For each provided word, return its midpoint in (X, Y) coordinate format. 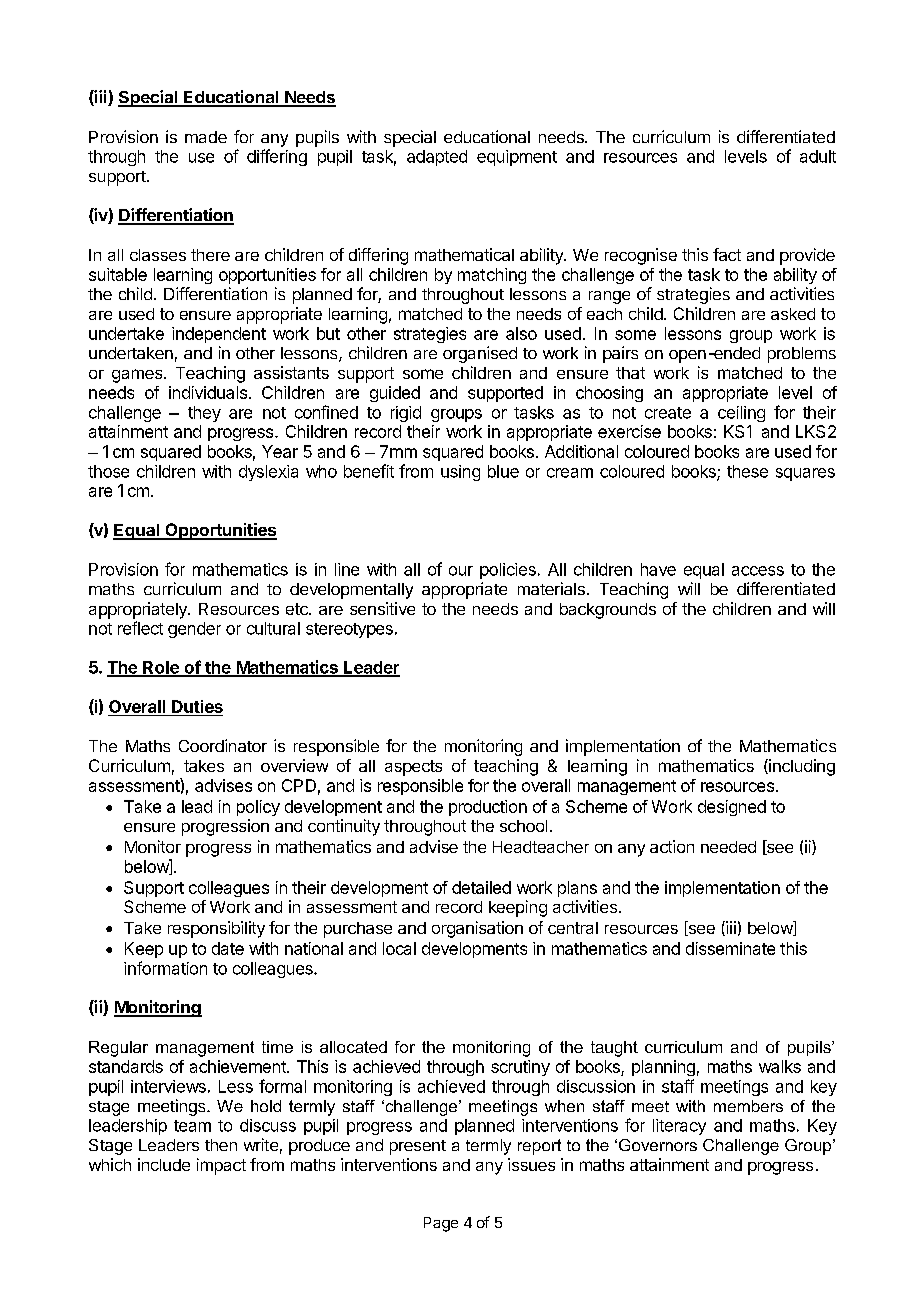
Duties (197, 706)
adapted (437, 158)
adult (818, 156)
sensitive (382, 608)
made (206, 137)
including (801, 767)
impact (221, 1166)
